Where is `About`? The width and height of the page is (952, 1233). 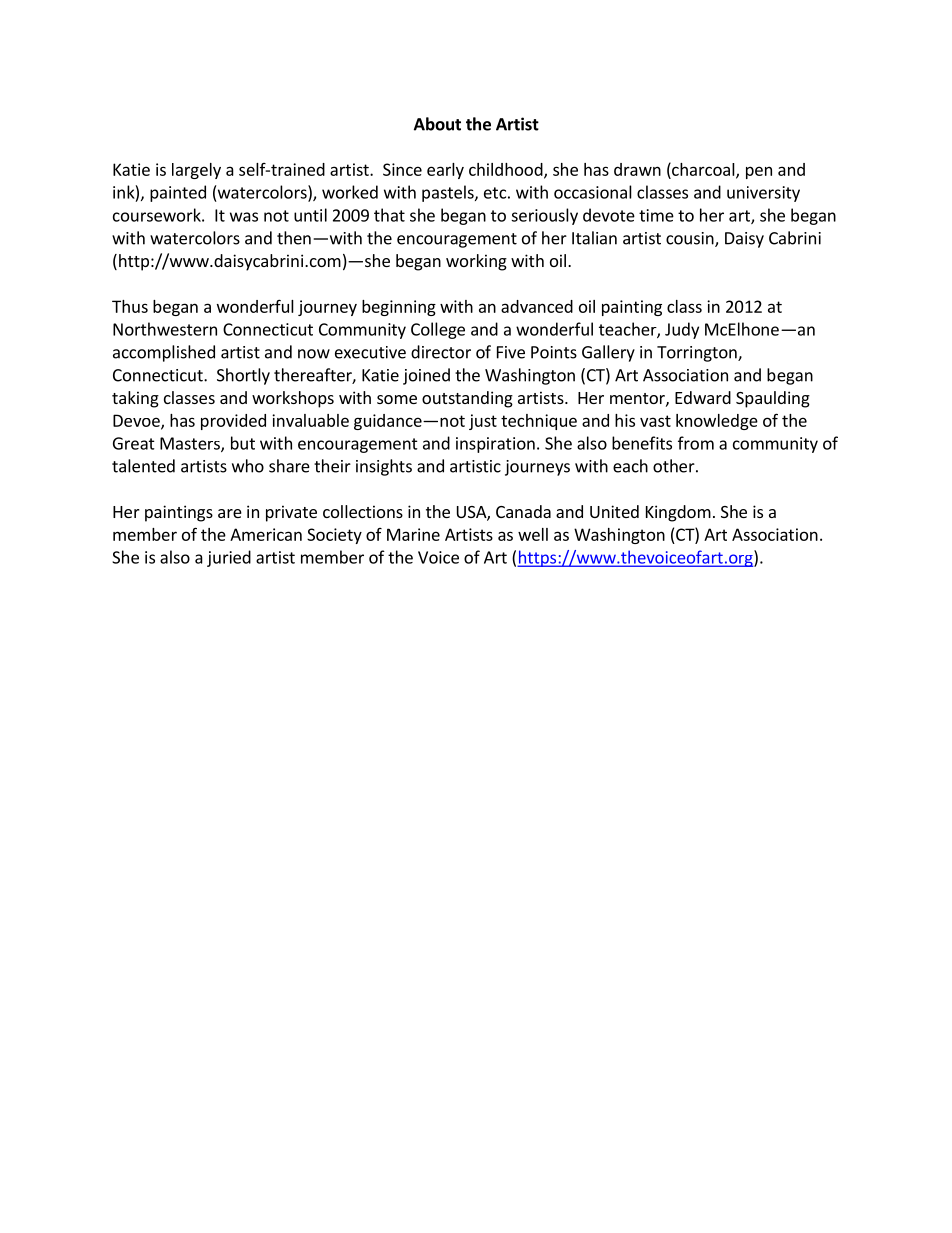 About is located at coordinates (437, 124).
